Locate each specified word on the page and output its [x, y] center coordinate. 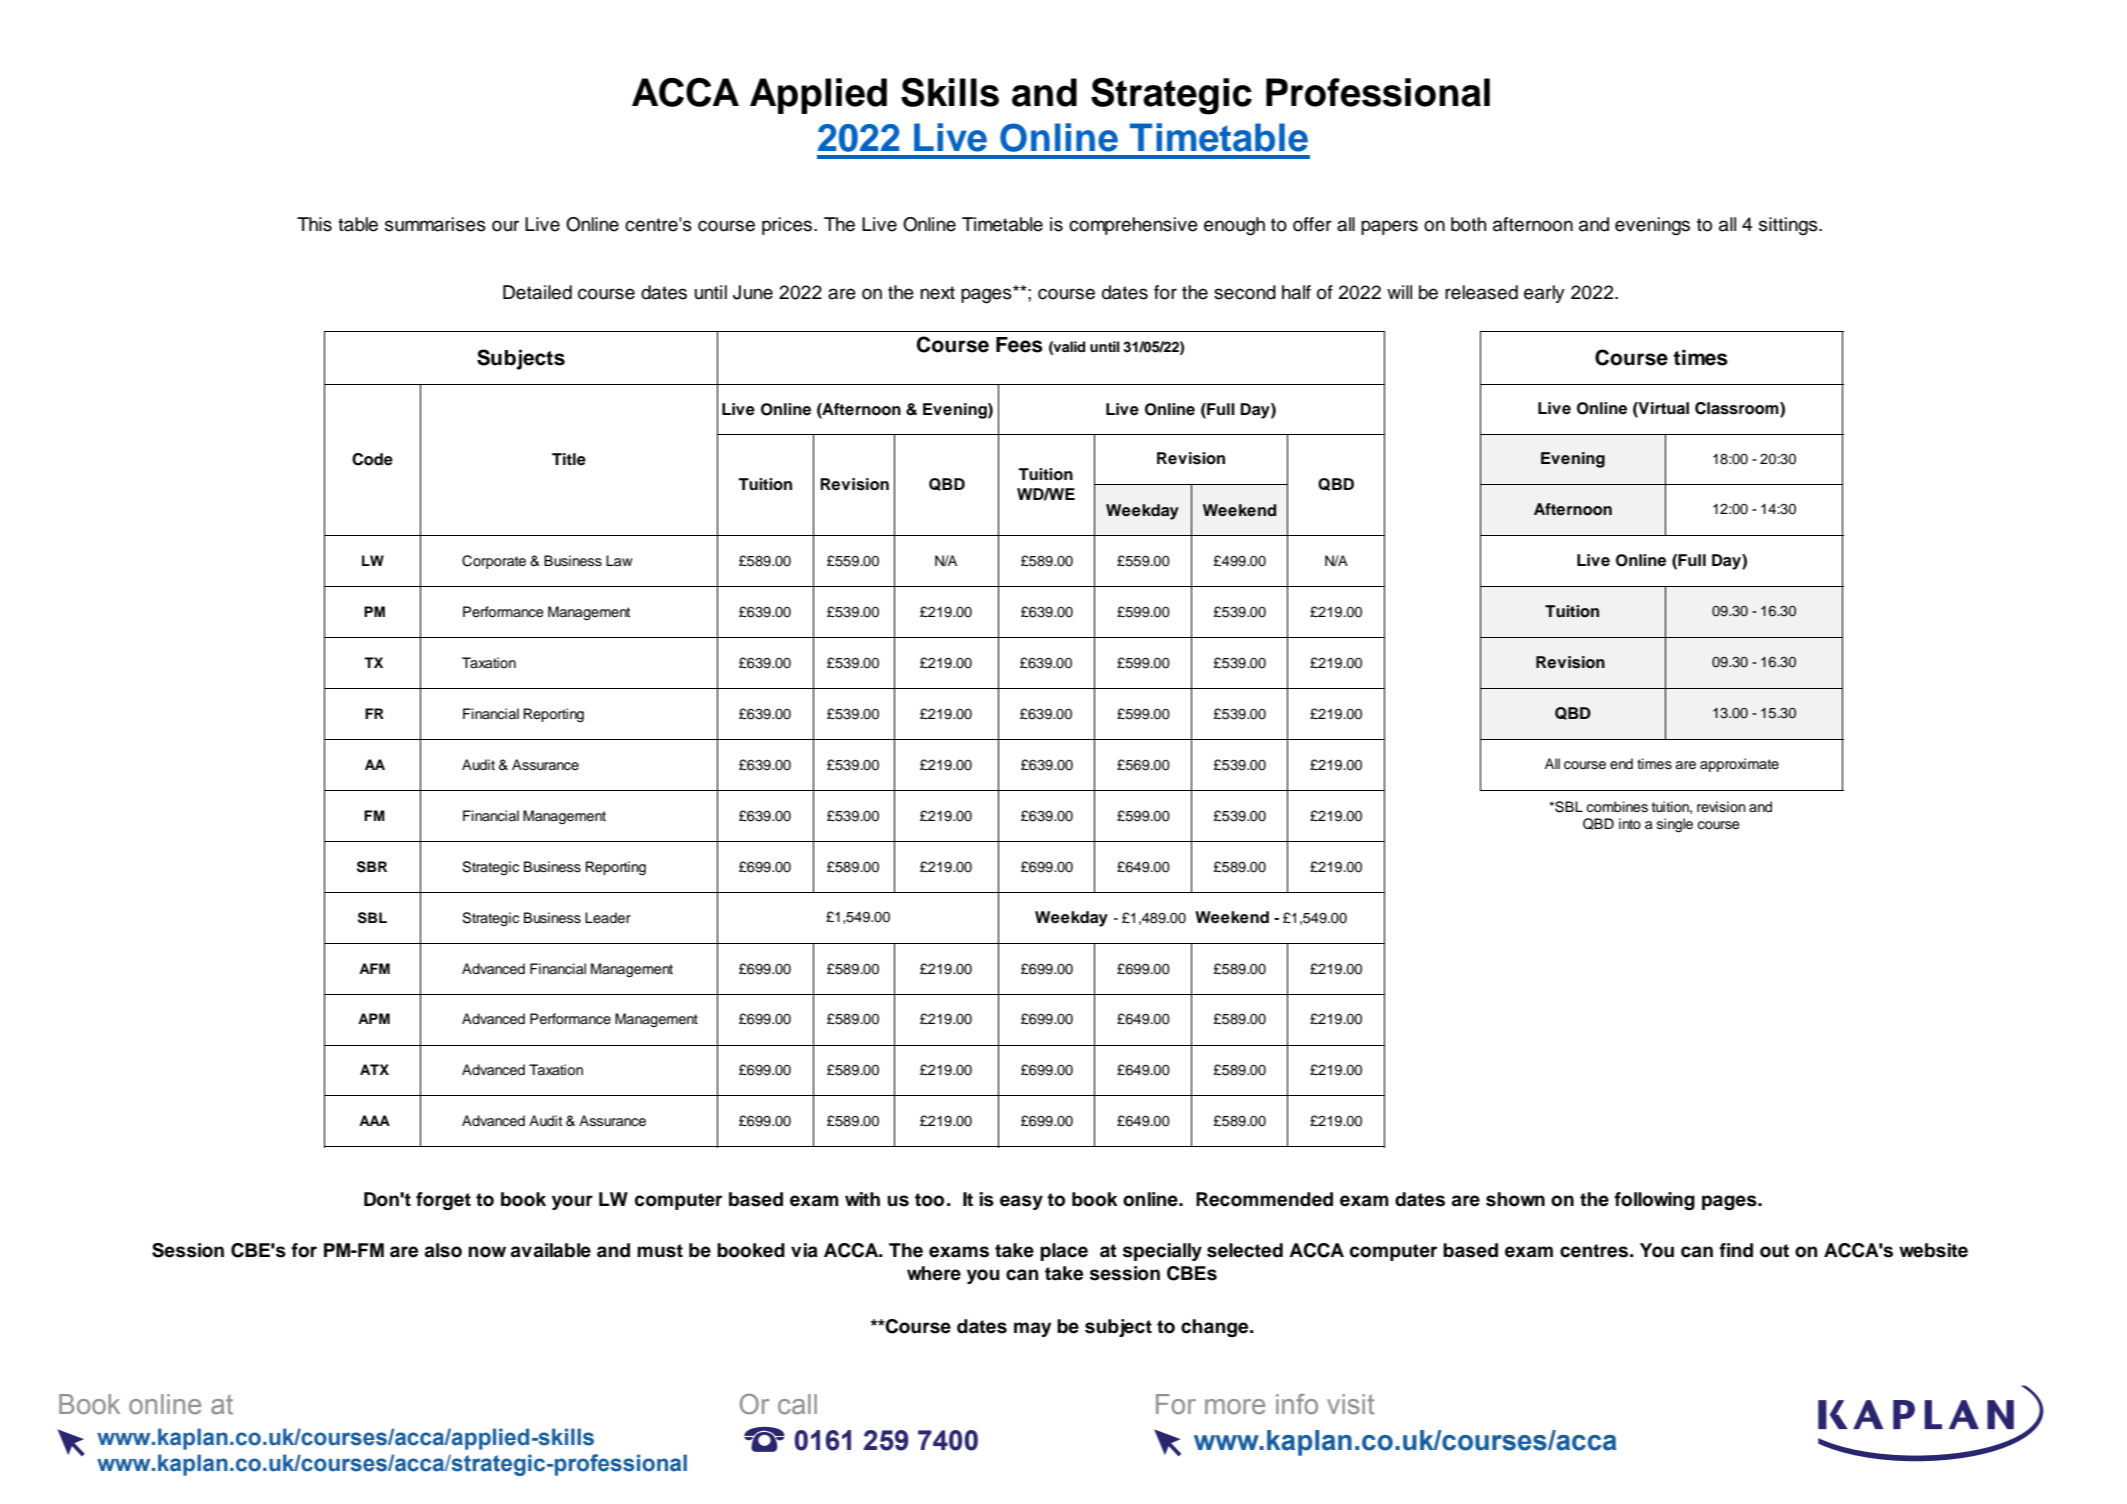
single [1675, 825]
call [797, 1404]
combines [1617, 807]
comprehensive [1133, 226]
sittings [1789, 226]
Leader [608, 918]
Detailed [537, 292]
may [1033, 1329]
